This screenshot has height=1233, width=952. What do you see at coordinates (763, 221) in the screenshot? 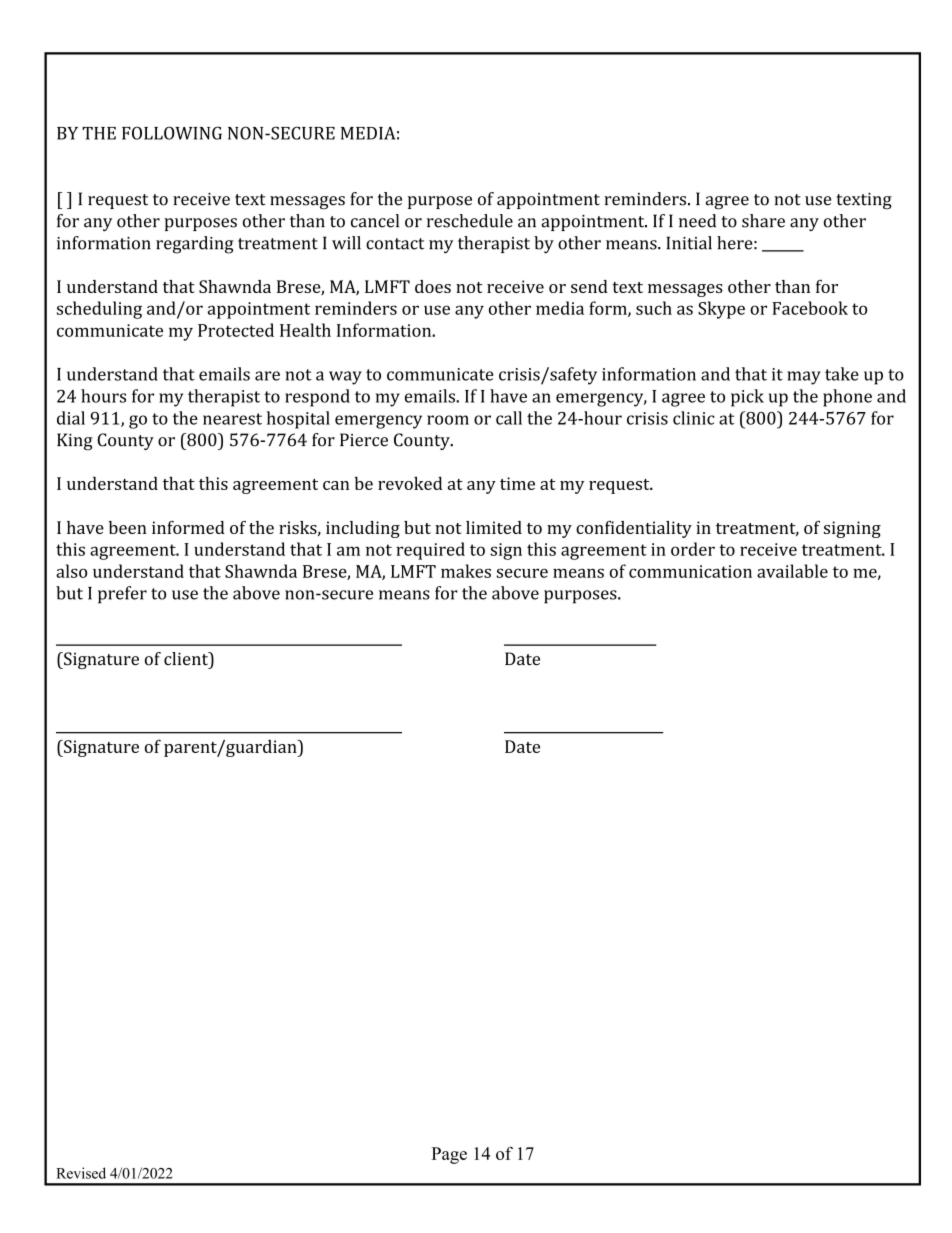
I see `share` at bounding box center [763, 221].
